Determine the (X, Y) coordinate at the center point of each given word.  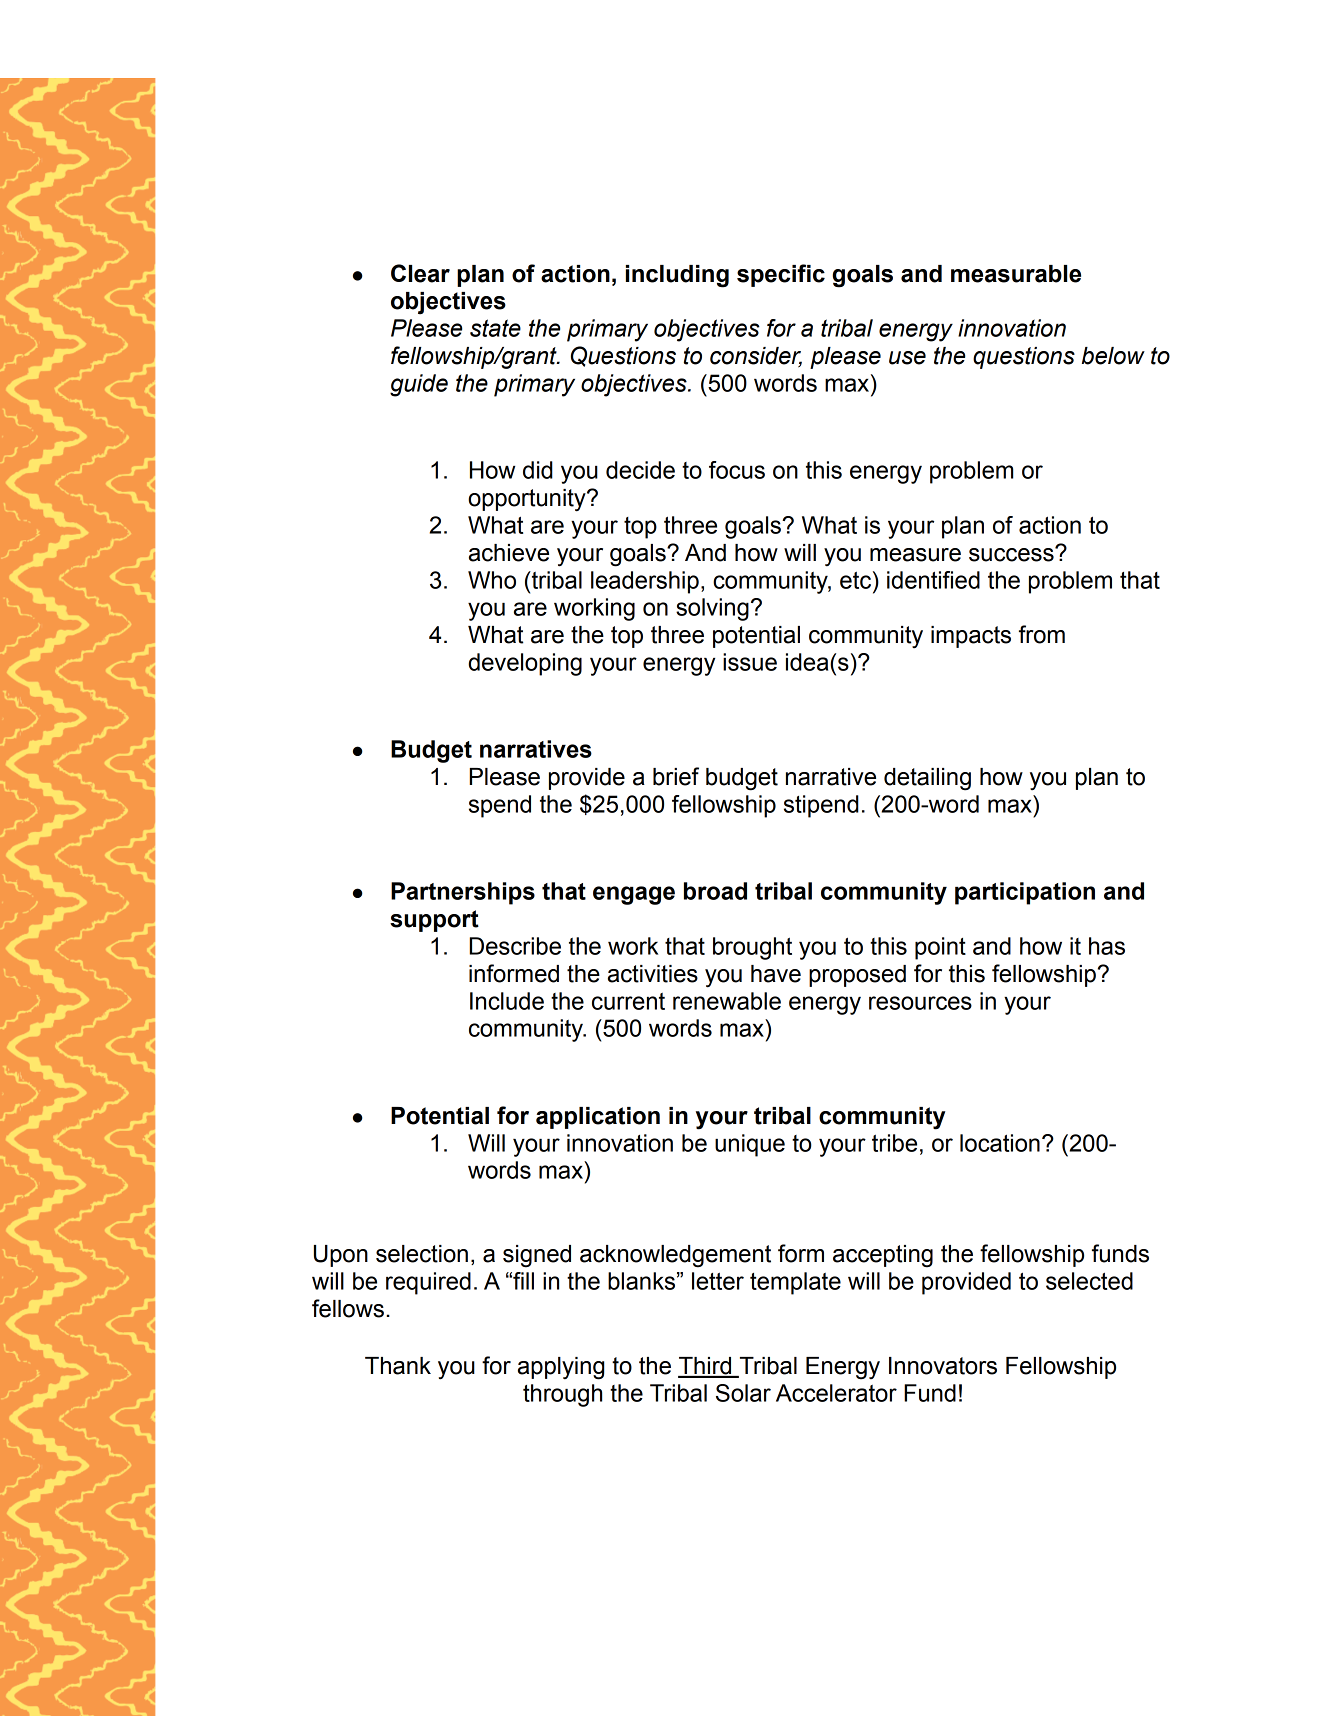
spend (500, 806)
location (1000, 1143)
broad (715, 891)
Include (507, 1001)
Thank (398, 1366)
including (677, 276)
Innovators (943, 1366)
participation (1025, 893)
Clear (420, 273)
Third (706, 1367)
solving (712, 609)
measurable (1016, 274)
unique (750, 1145)
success (1012, 554)
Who (492, 580)
